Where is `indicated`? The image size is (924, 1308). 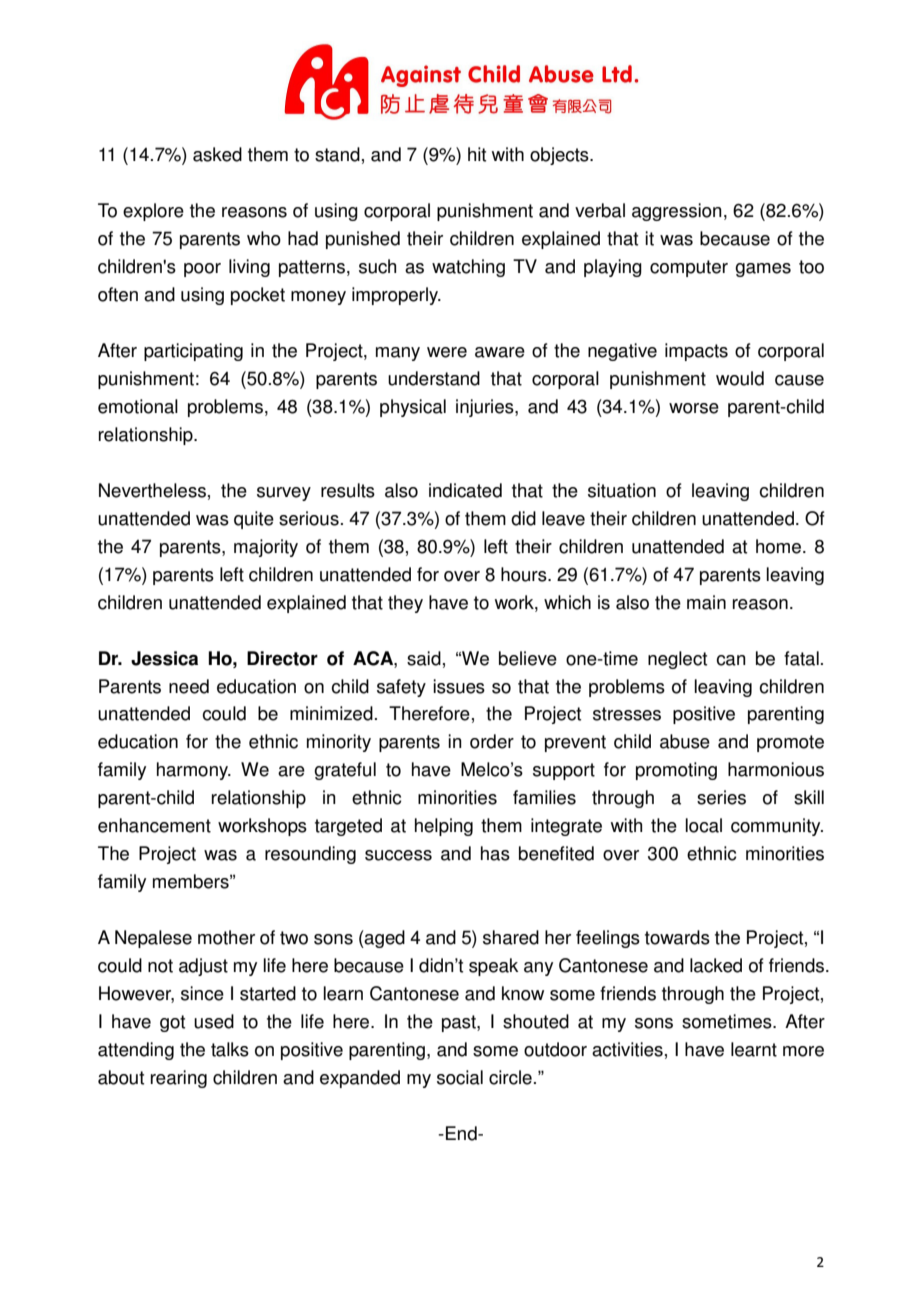 indicated is located at coordinates (465, 490).
